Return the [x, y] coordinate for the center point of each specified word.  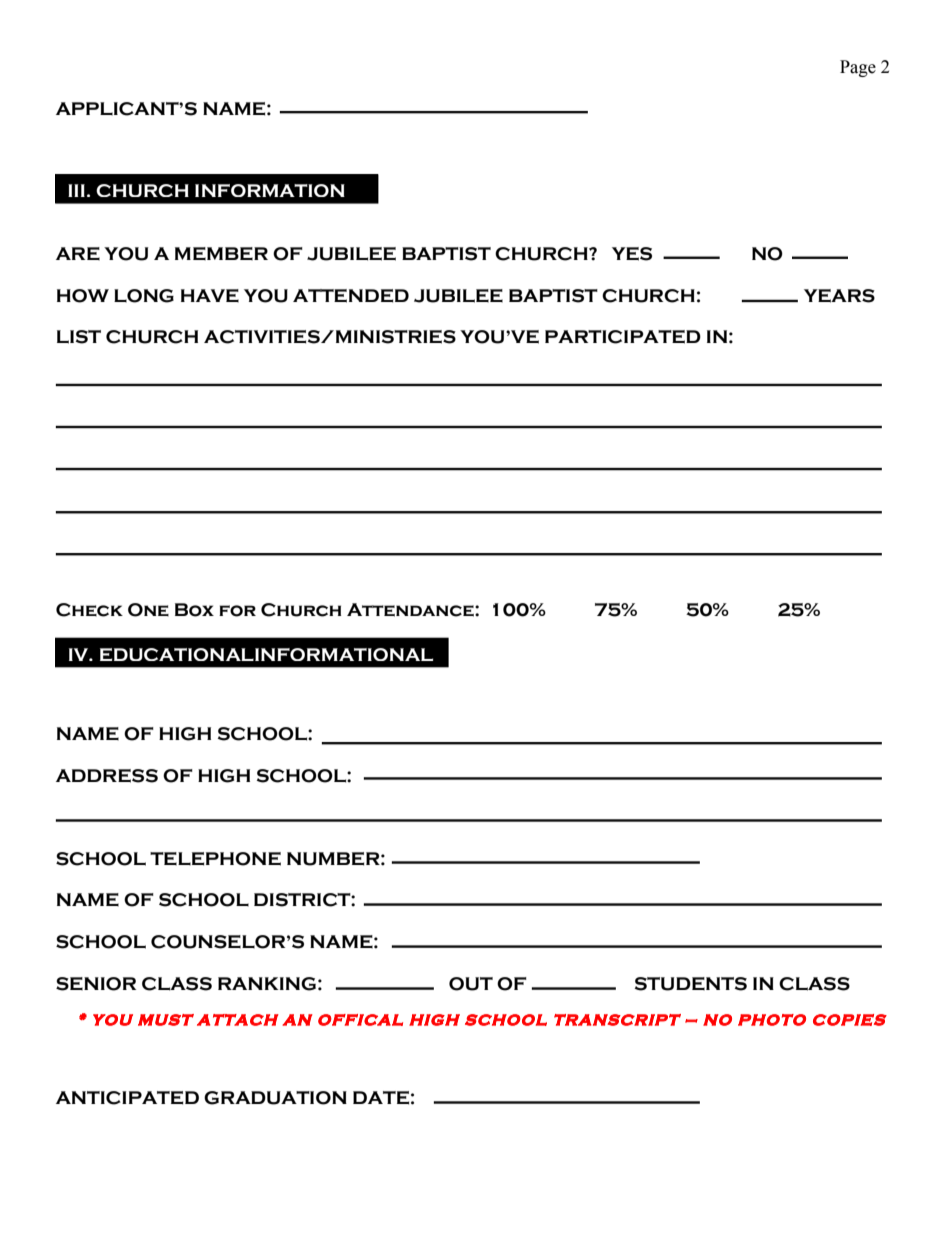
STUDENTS [691, 984]
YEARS [839, 296]
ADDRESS [107, 776]
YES [632, 254]
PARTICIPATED [623, 337]
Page [858, 68]
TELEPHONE [215, 859]
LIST [79, 337]
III [76, 190]
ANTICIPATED [127, 1098]
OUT [471, 984]
